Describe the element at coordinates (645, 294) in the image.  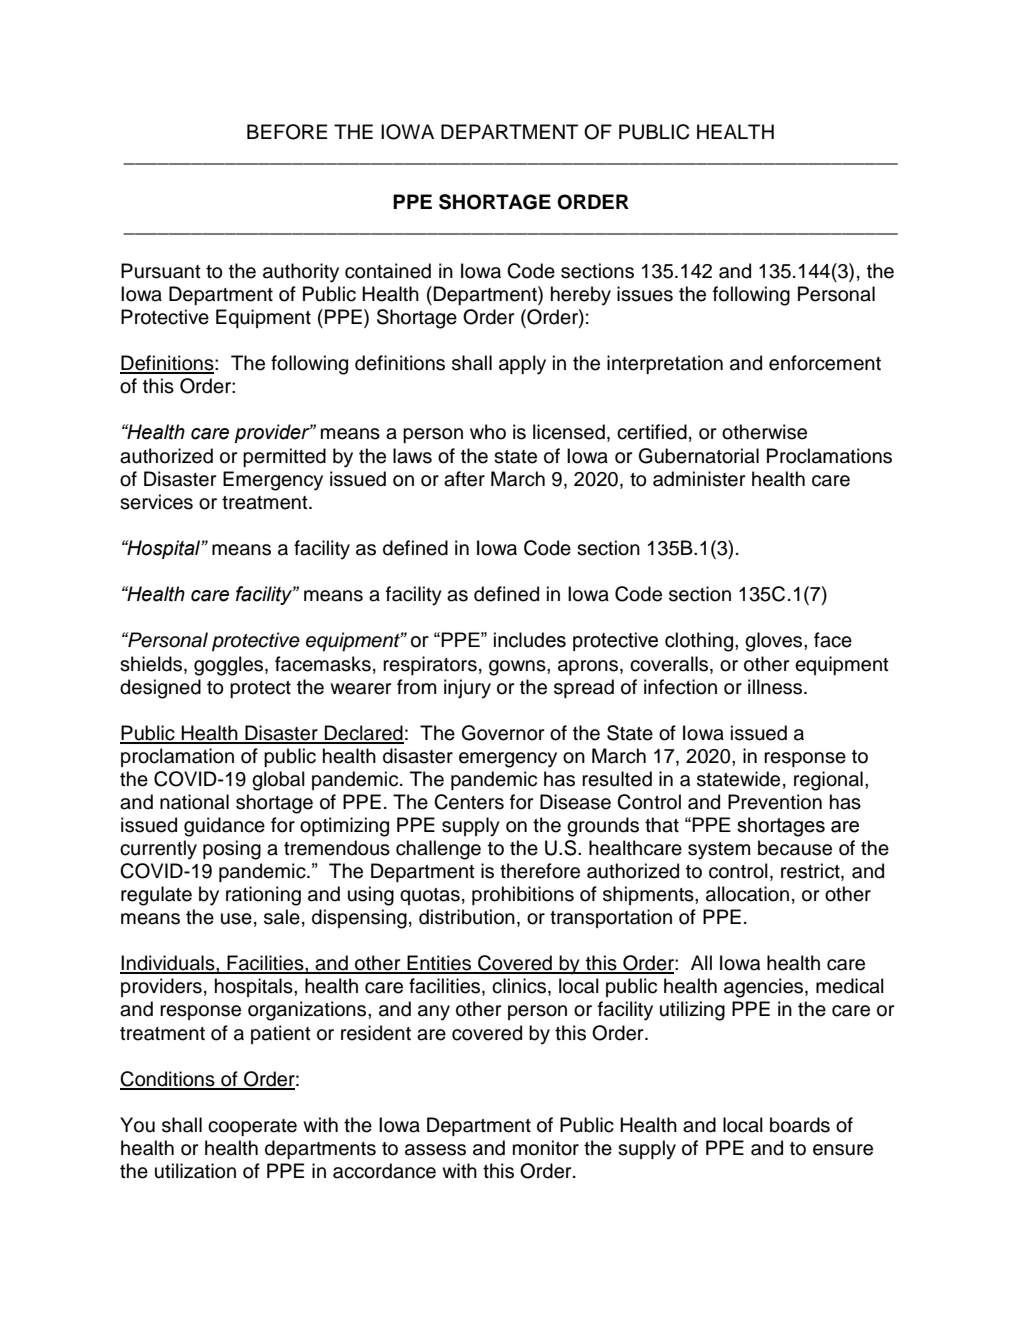
I see `issues` at that location.
